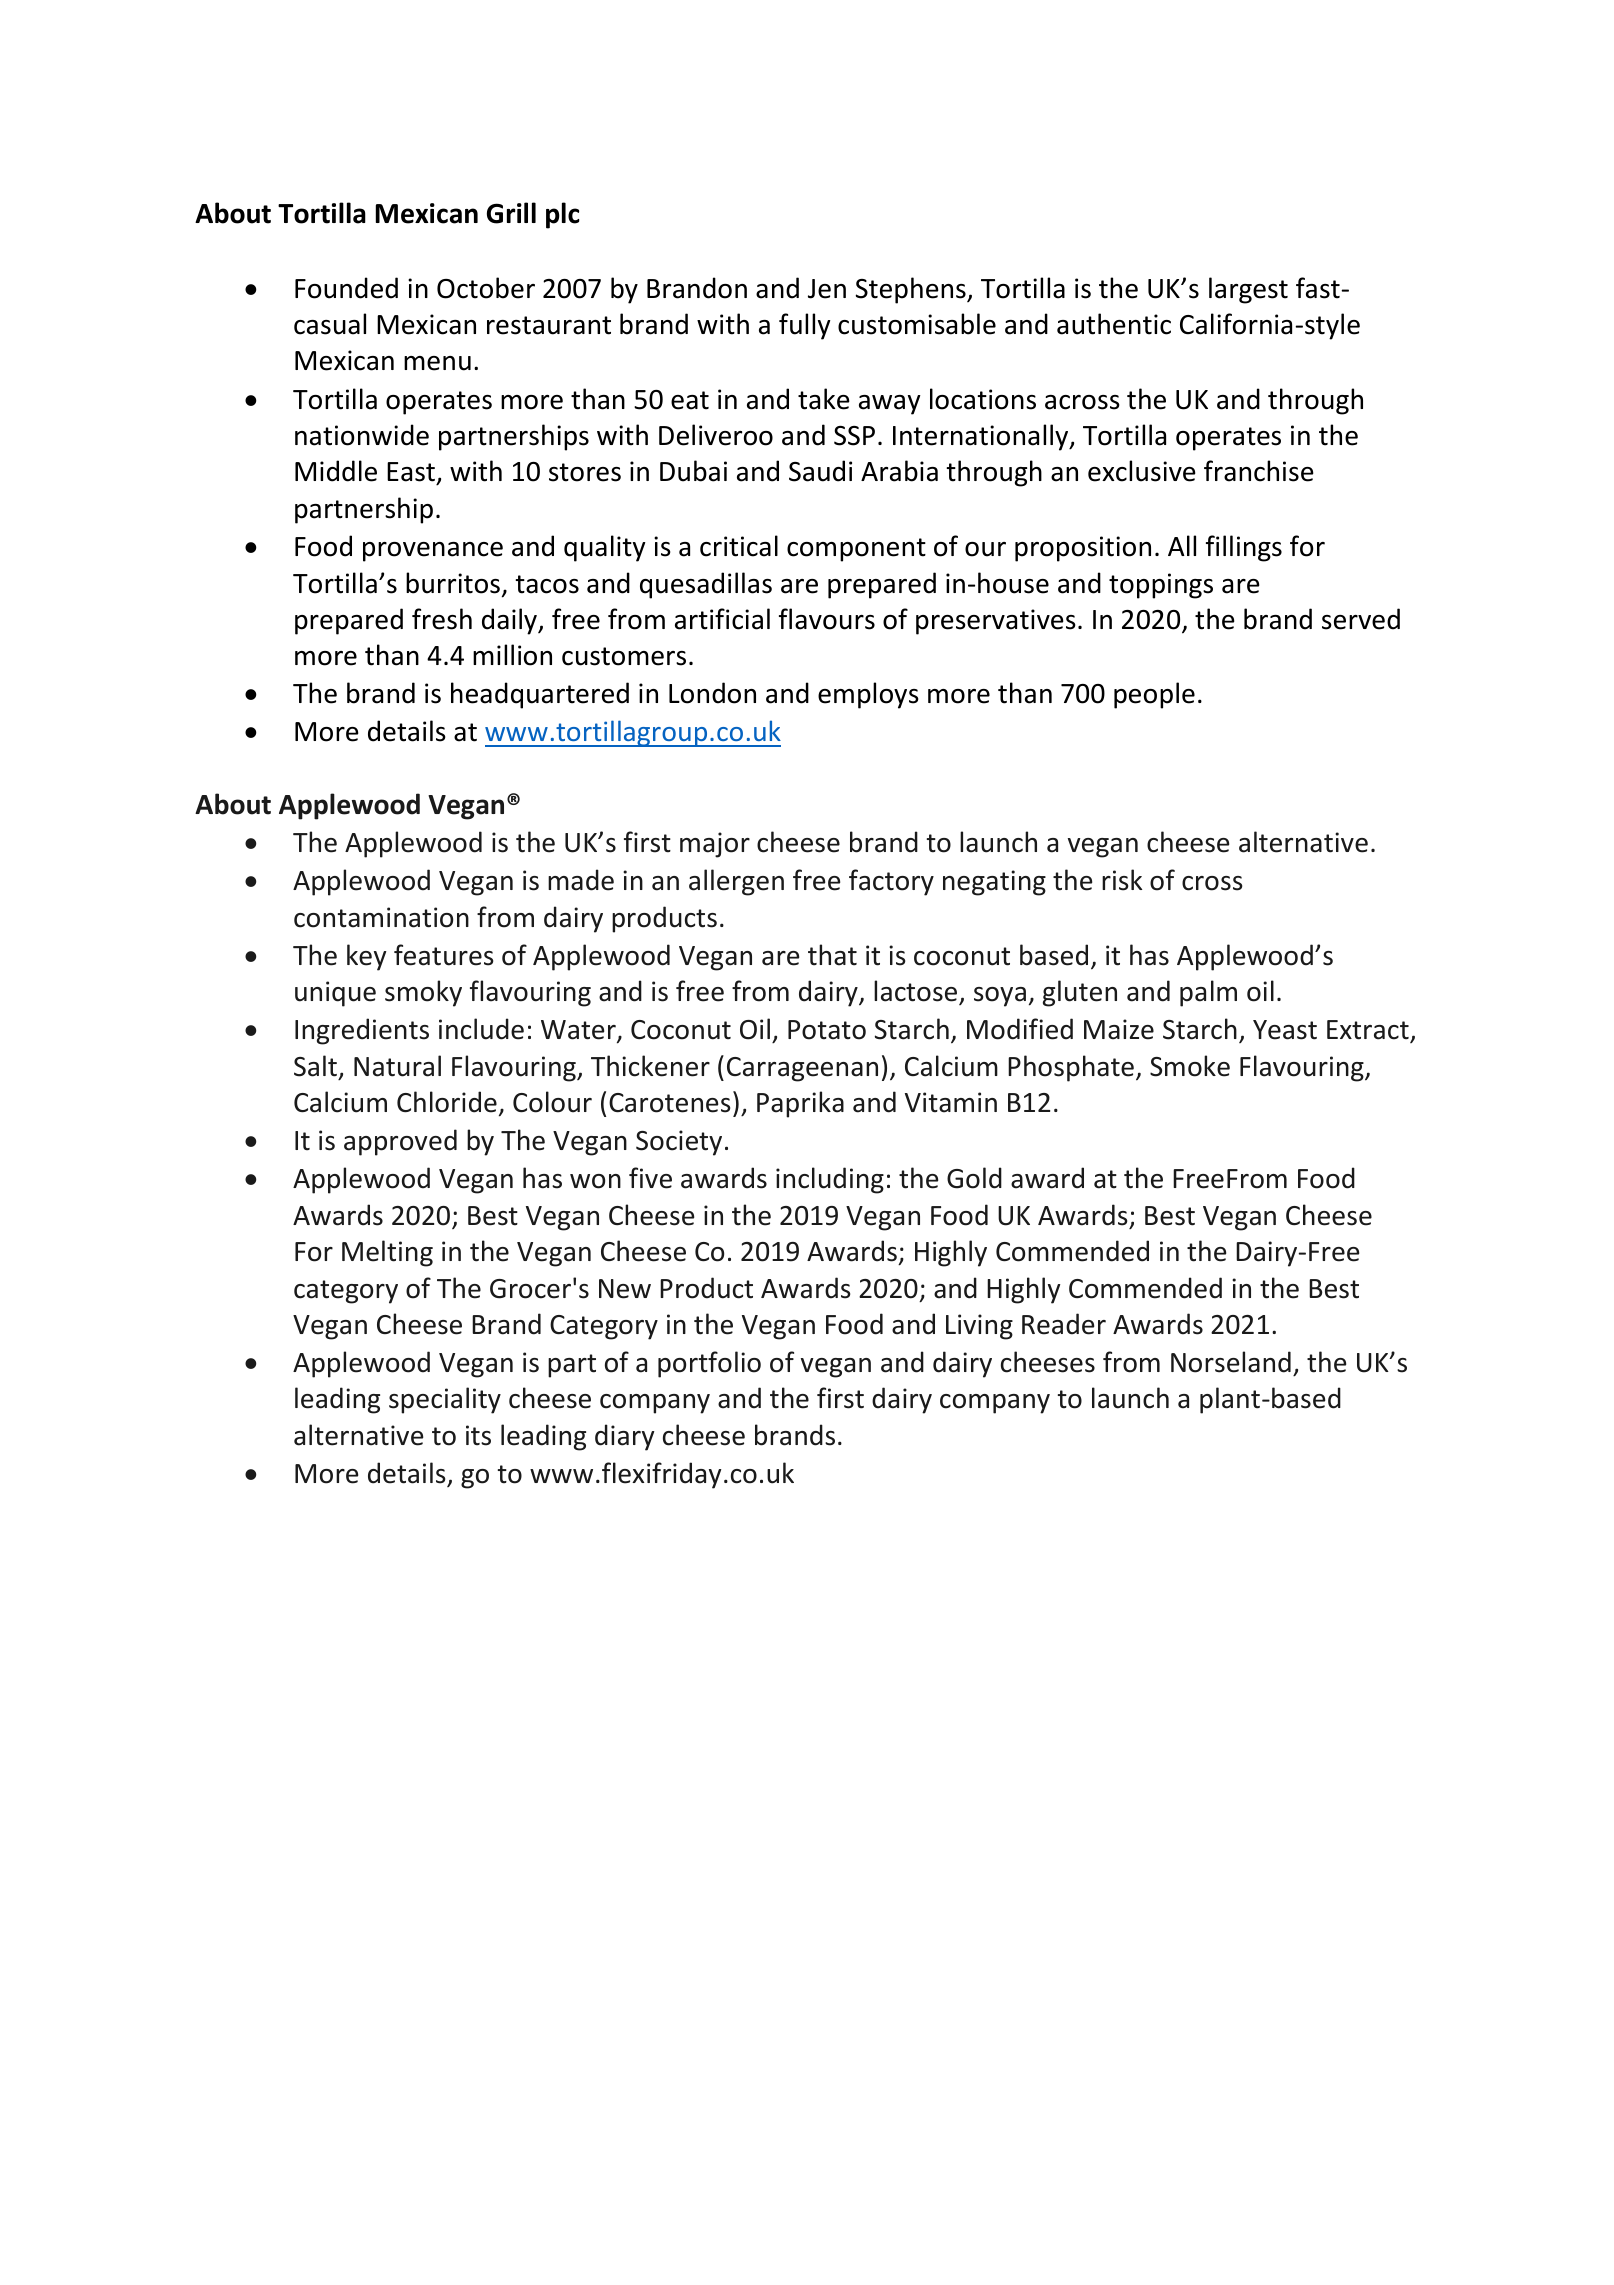  I want to click on Saudi, so click(820, 471).
